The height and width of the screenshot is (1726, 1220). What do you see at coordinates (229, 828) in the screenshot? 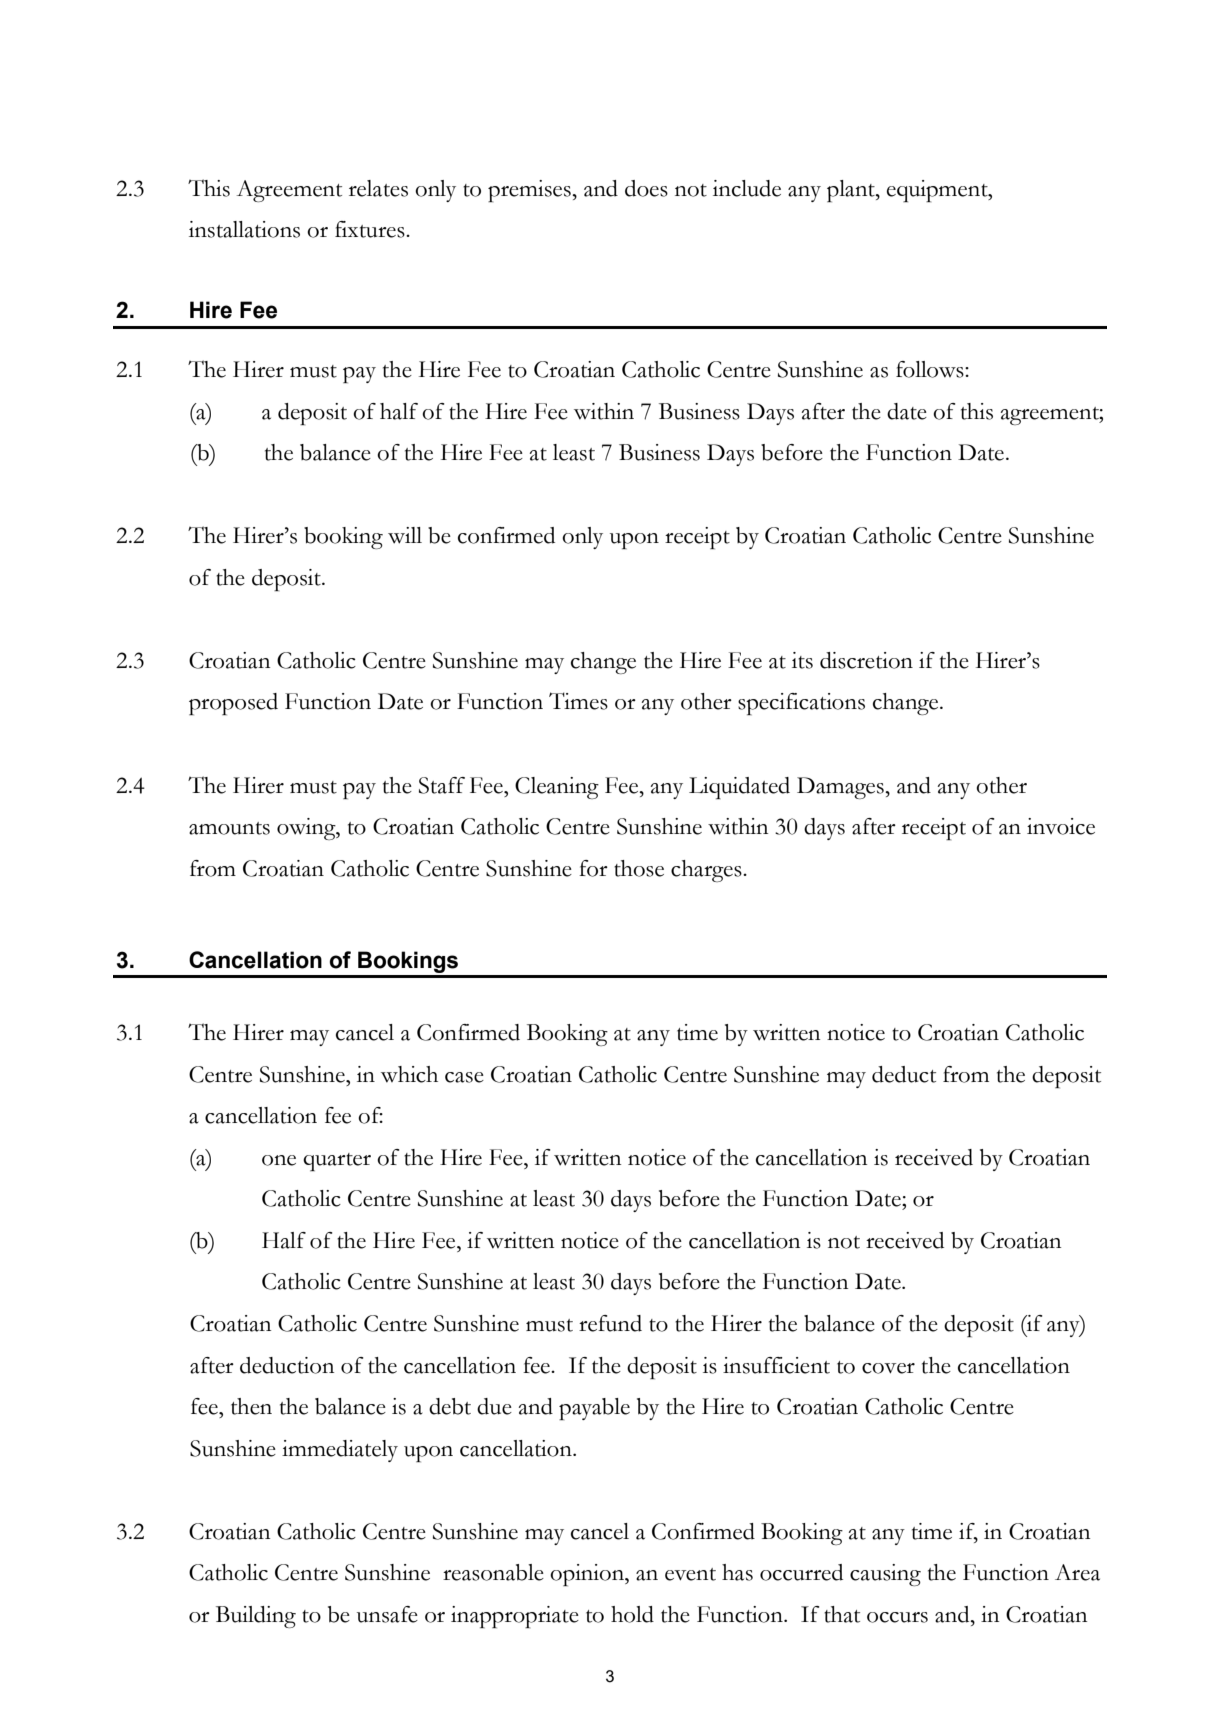
I see `amounts` at bounding box center [229, 828].
